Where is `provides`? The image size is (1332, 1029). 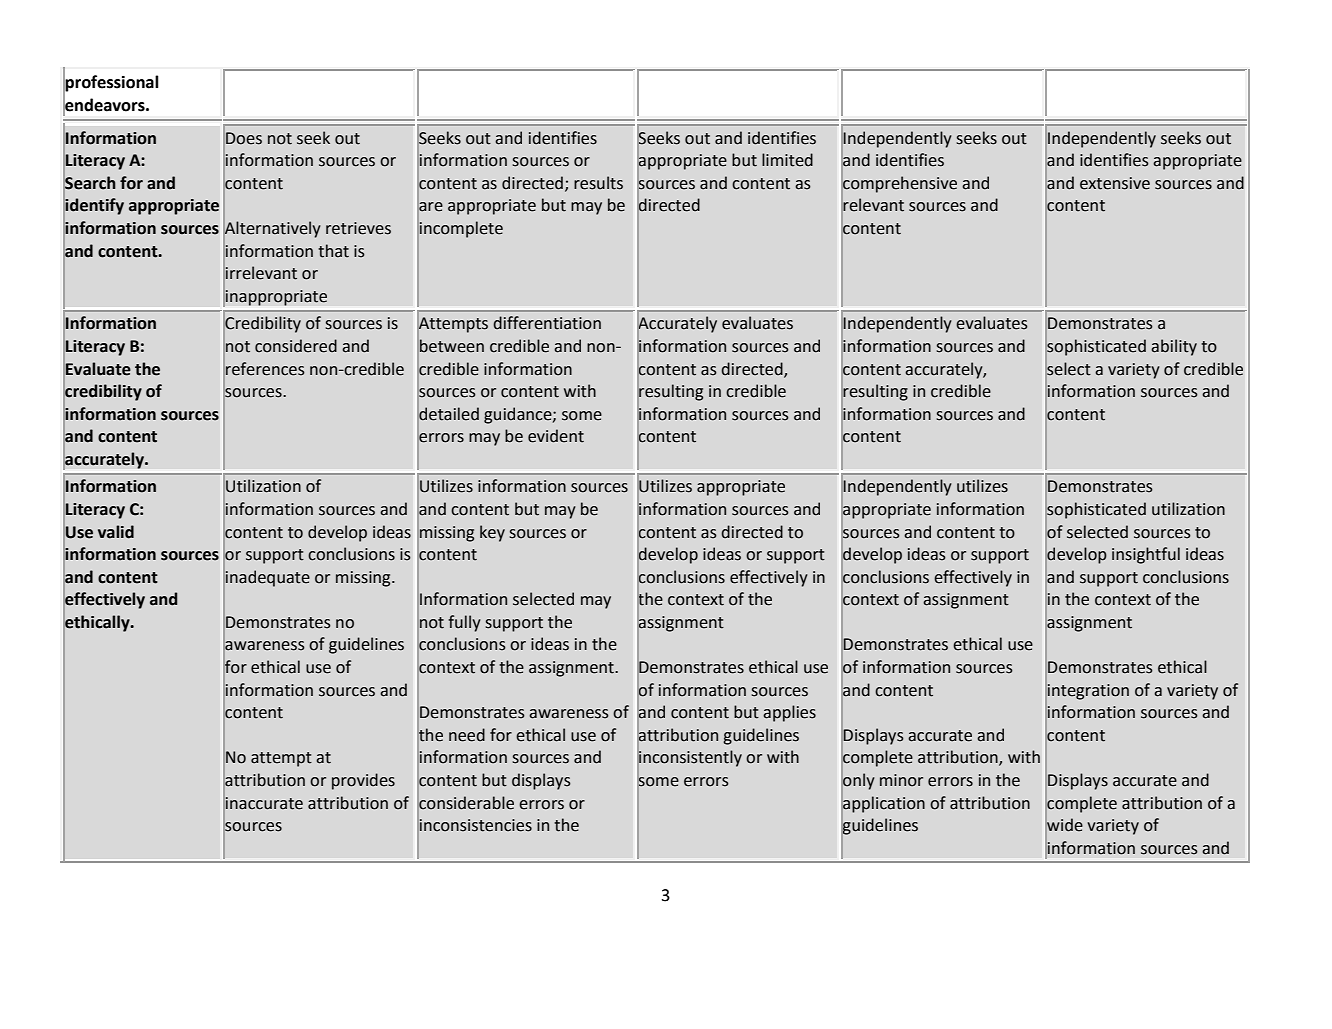
provides is located at coordinates (363, 781).
